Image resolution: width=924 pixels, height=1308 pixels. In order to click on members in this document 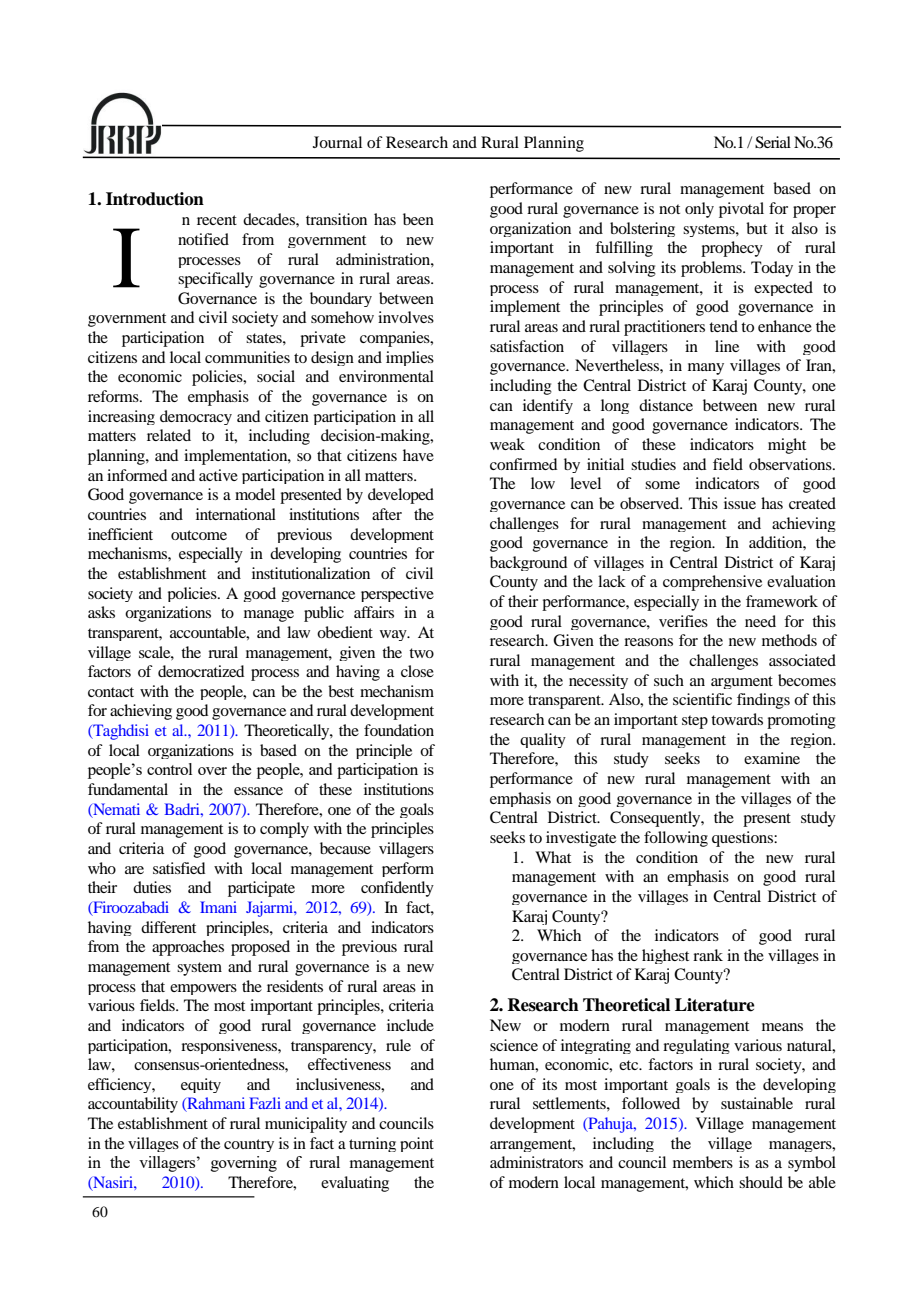, I will do `click(703, 1162)`.
